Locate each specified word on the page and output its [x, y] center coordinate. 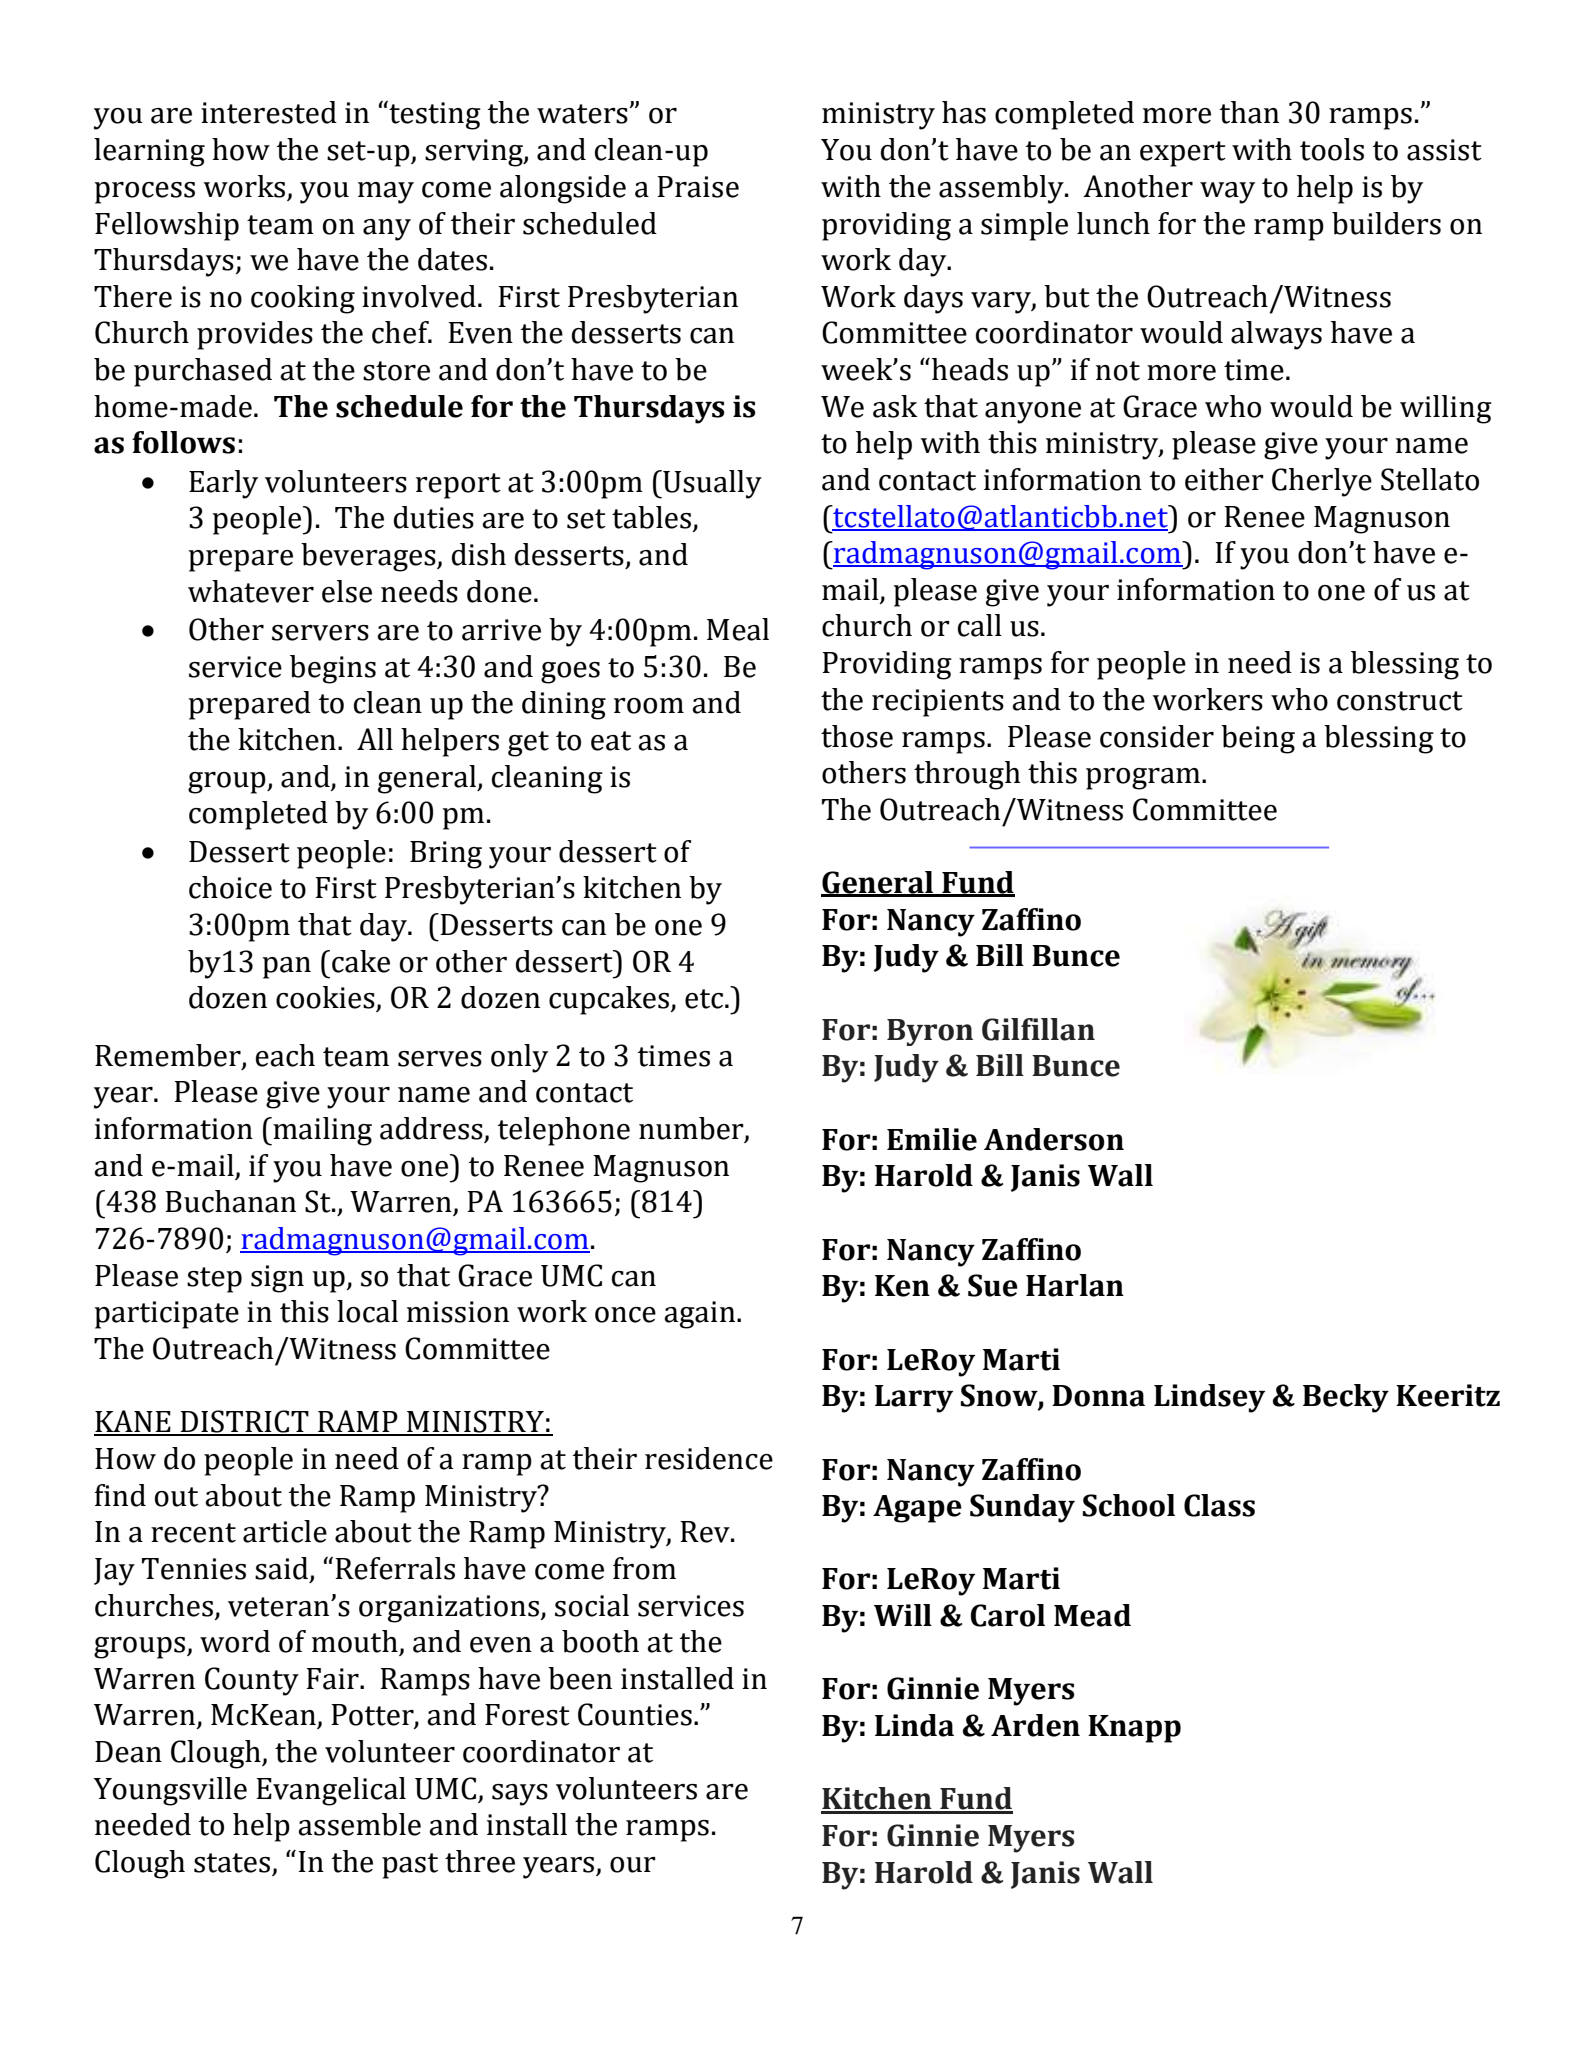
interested [269, 112]
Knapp [1134, 1729]
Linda [914, 1725]
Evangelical [331, 1791]
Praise [698, 187]
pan [286, 968]
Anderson [1054, 1139]
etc [704, 999]
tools [1332, 149]
